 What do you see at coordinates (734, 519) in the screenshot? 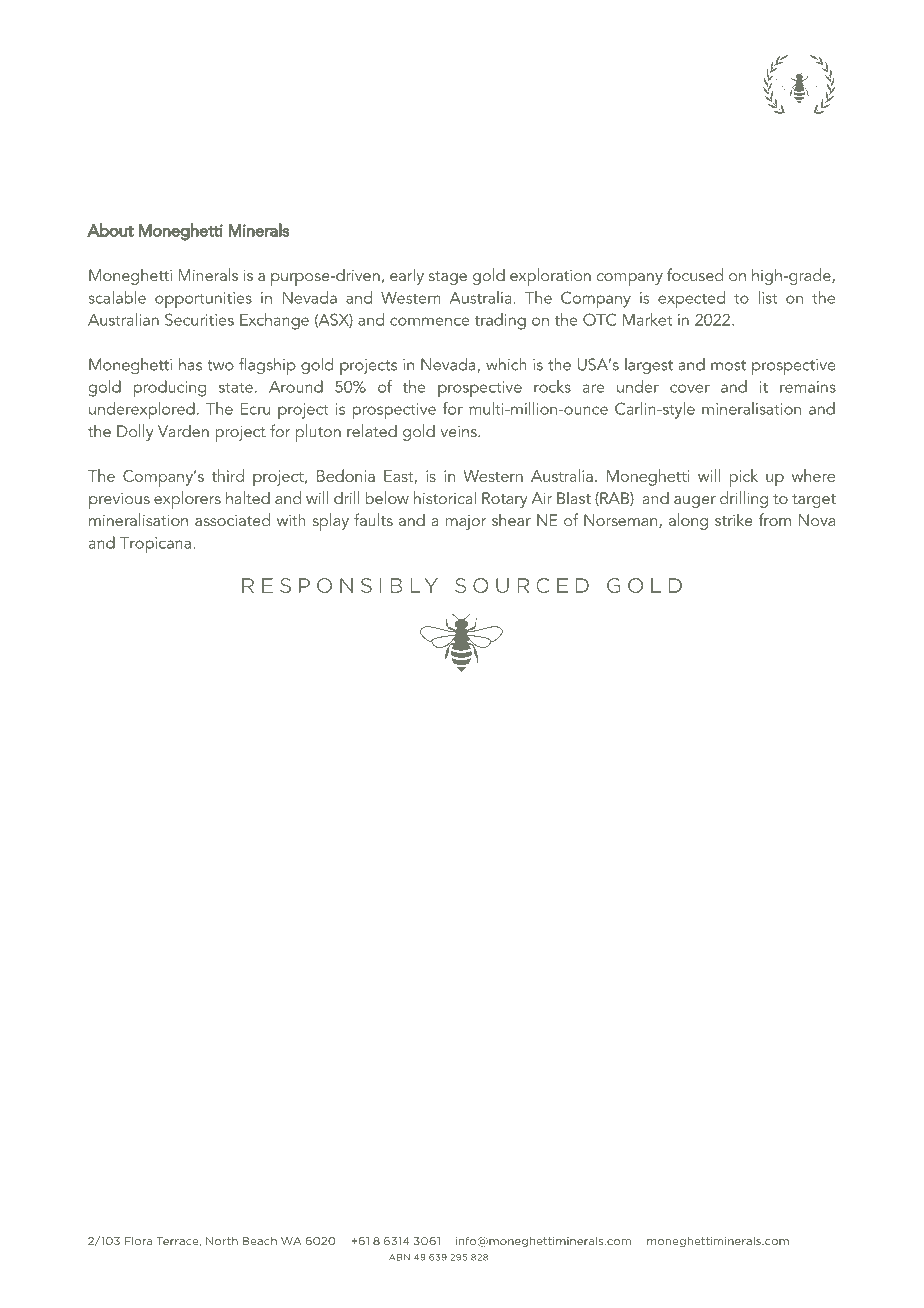
I see `strike` at bounding box center [734, 519].
